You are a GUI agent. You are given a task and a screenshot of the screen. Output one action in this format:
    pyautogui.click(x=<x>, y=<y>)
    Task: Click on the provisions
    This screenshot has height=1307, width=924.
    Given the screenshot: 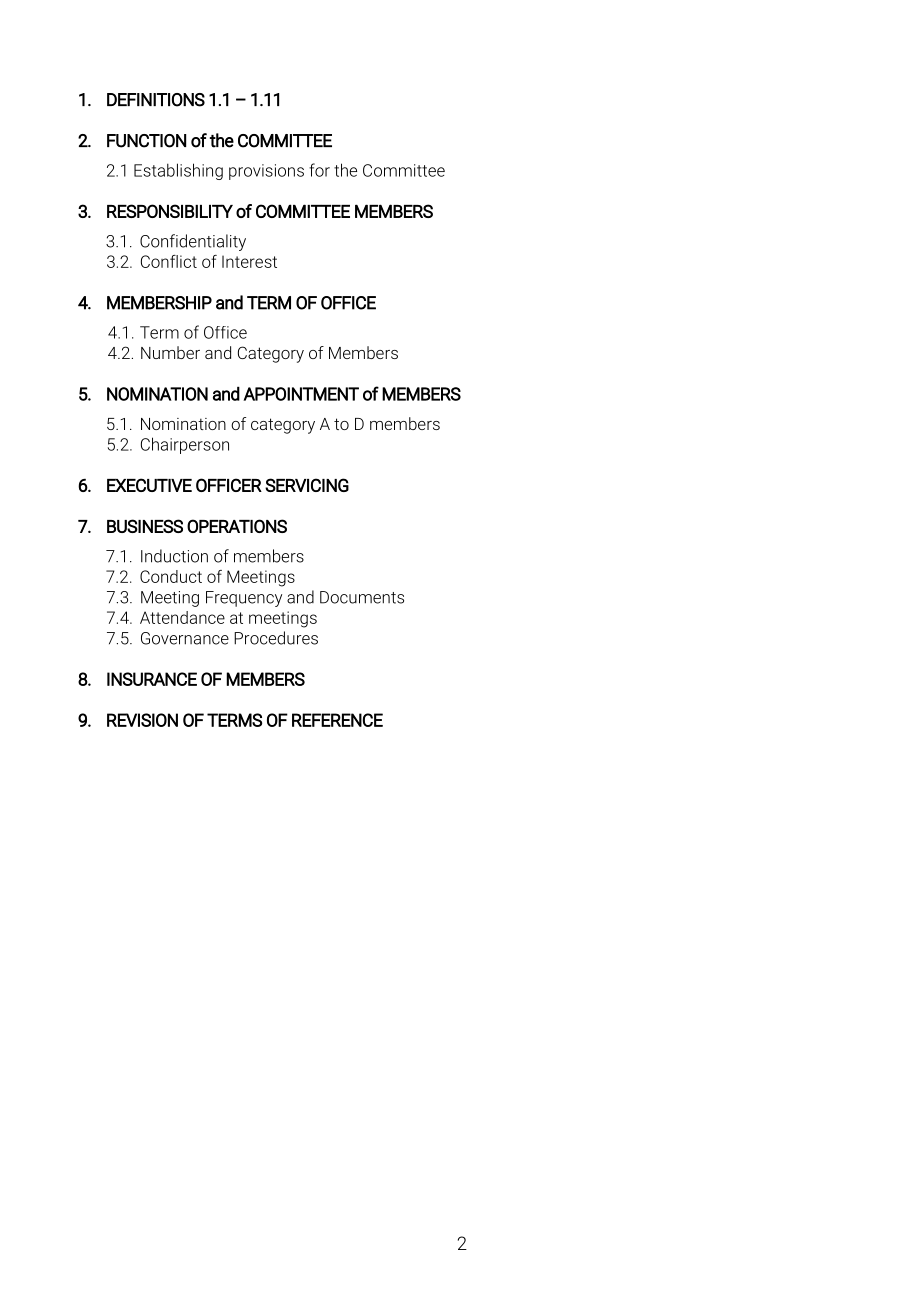 What is the action you would take?
    pyautogui.click(x=266, y=172)
